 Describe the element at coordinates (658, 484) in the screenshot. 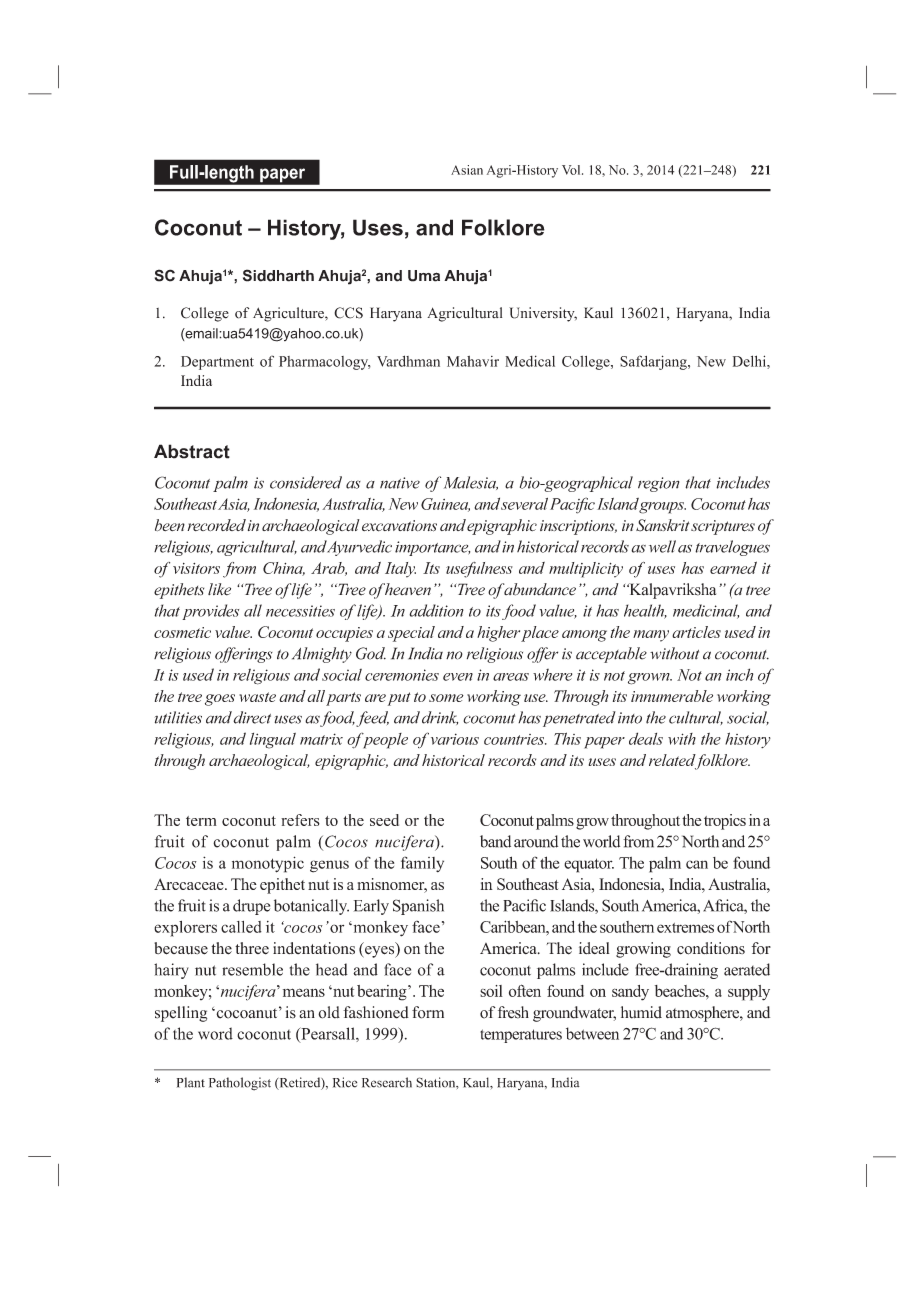

I see `region` at that location.
